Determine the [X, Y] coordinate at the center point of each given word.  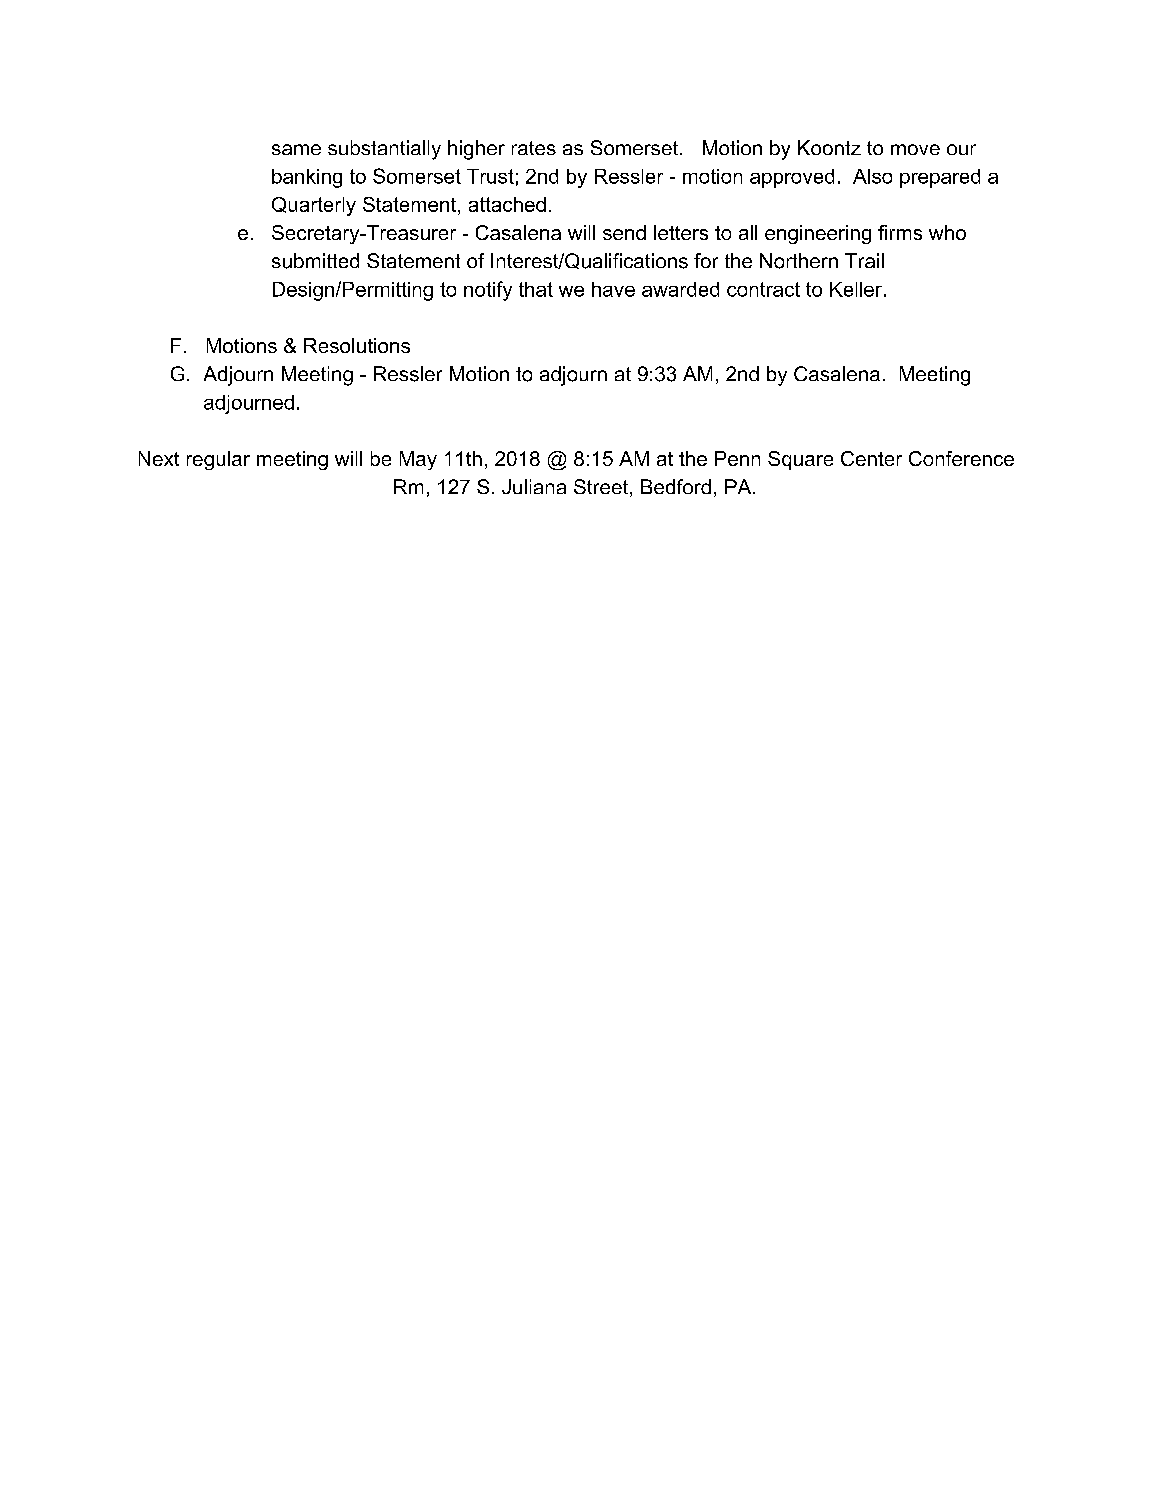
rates [534, 148]
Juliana [534, 486]
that [536, 289]
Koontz [829, 147]
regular [218, 460]
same [296, 149]
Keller [857, 289]
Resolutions [357, 345]
